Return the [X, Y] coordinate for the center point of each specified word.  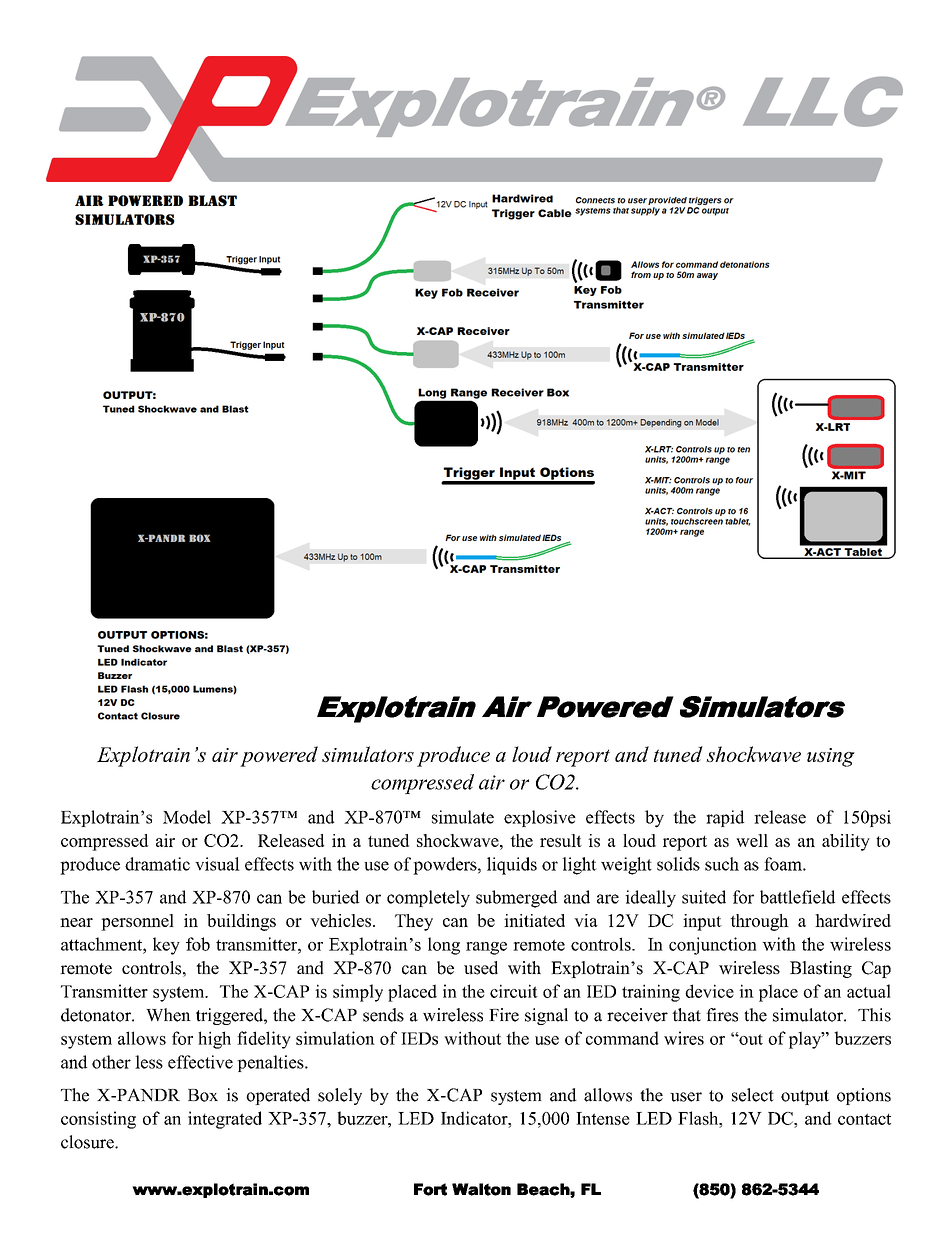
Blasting [821, 969]
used [481, 968]
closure [88, 1142]
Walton [481, 1189]
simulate [463, 817]
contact [864, 1119]
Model [187, 817]
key [166, 946]
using [831, 757]
